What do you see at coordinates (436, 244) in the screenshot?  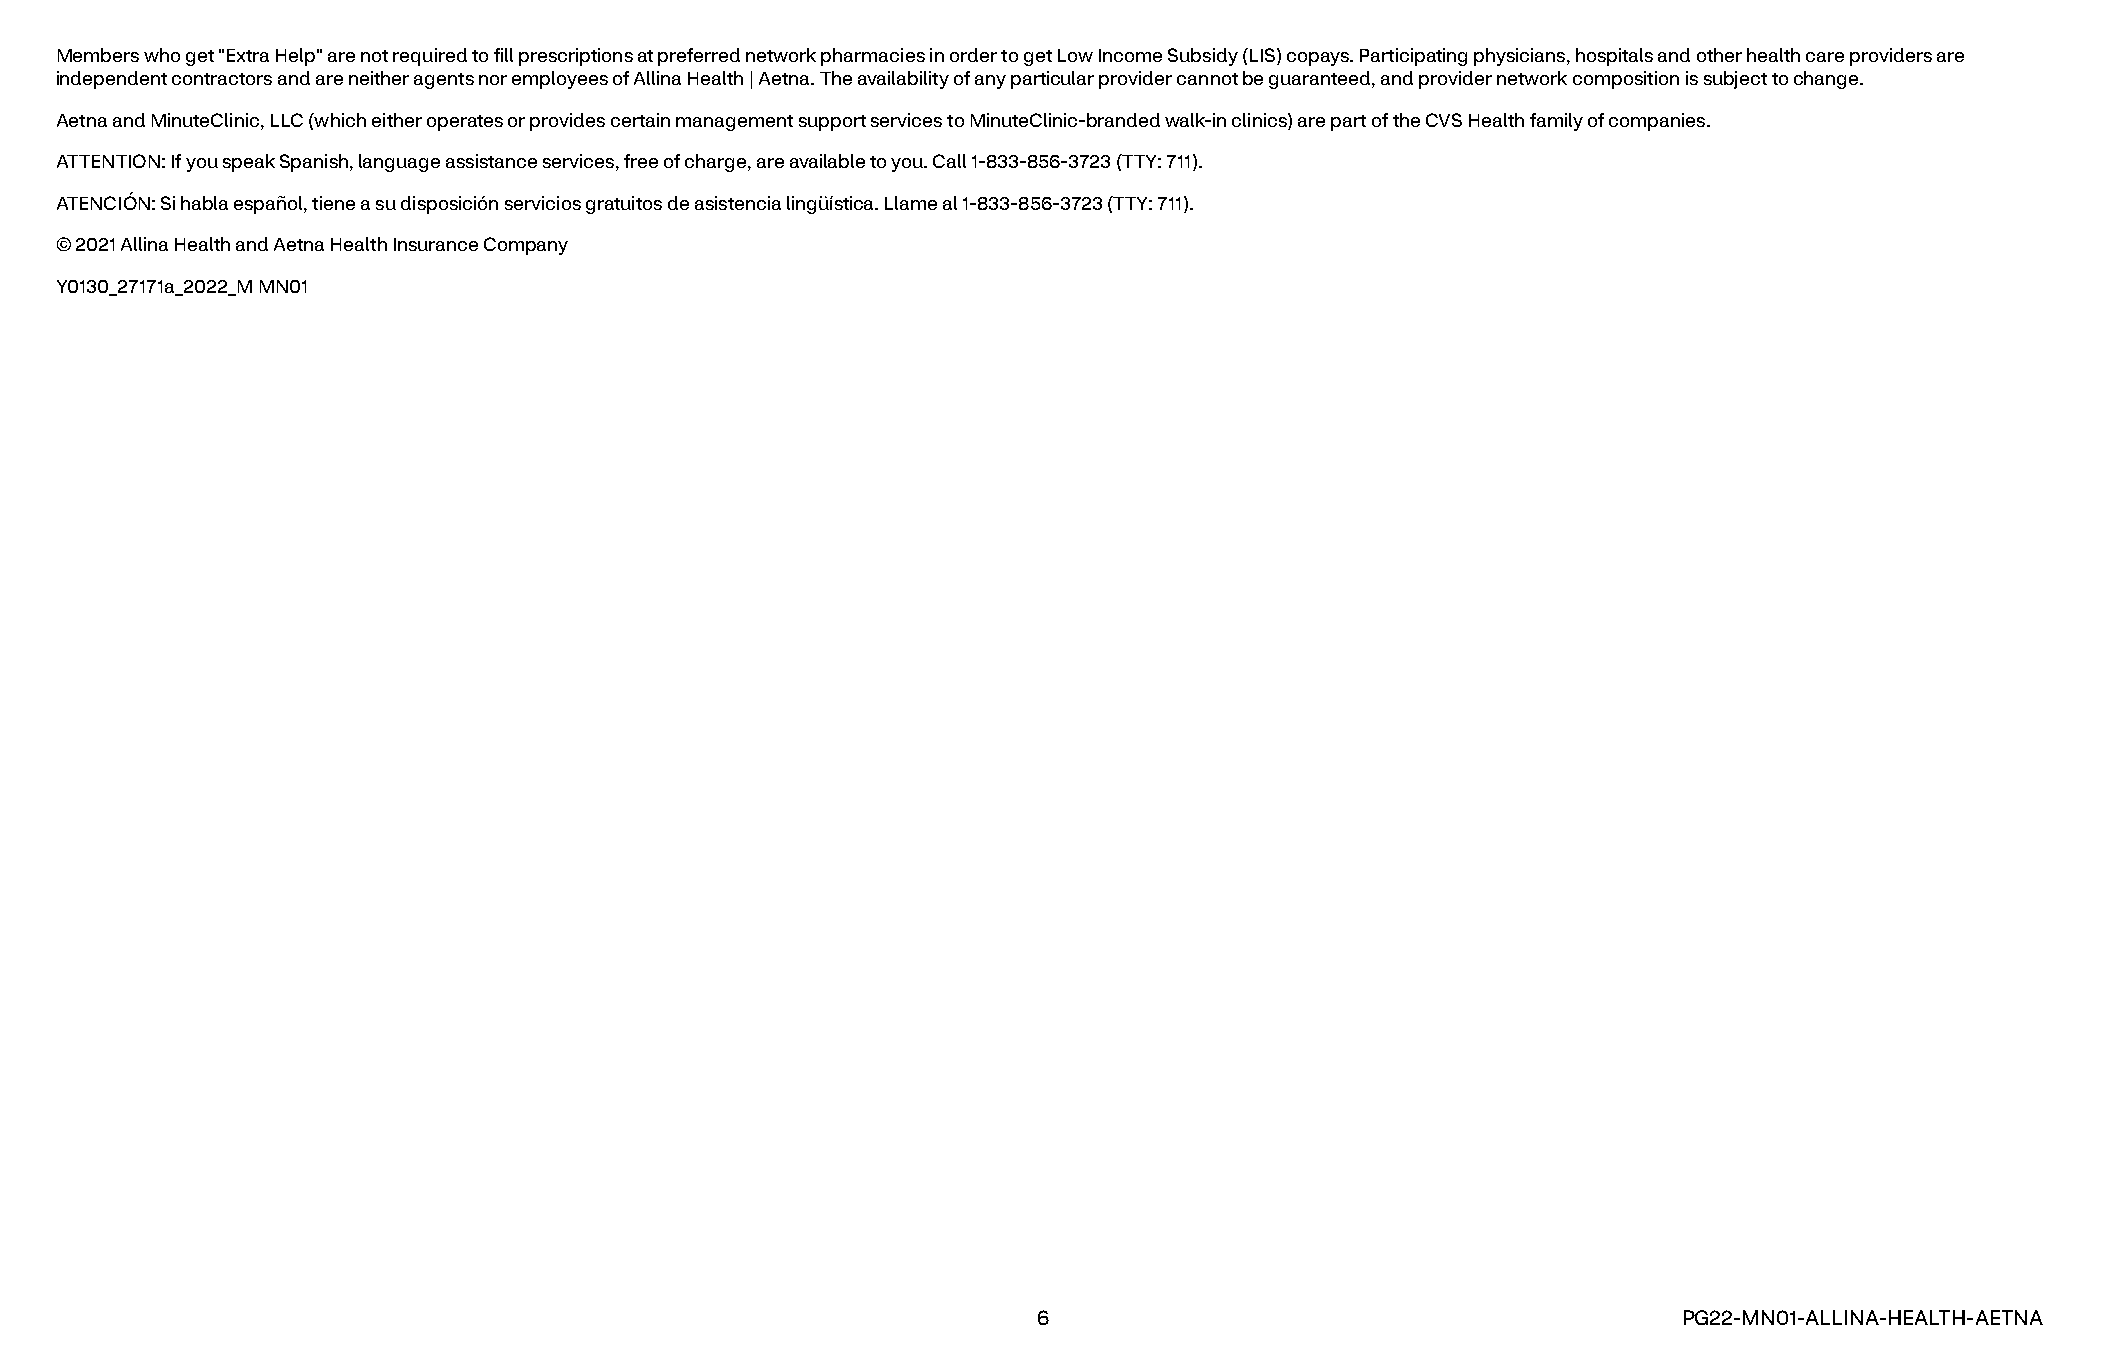 I see `Insurance` at bounding box center [436, 244].
